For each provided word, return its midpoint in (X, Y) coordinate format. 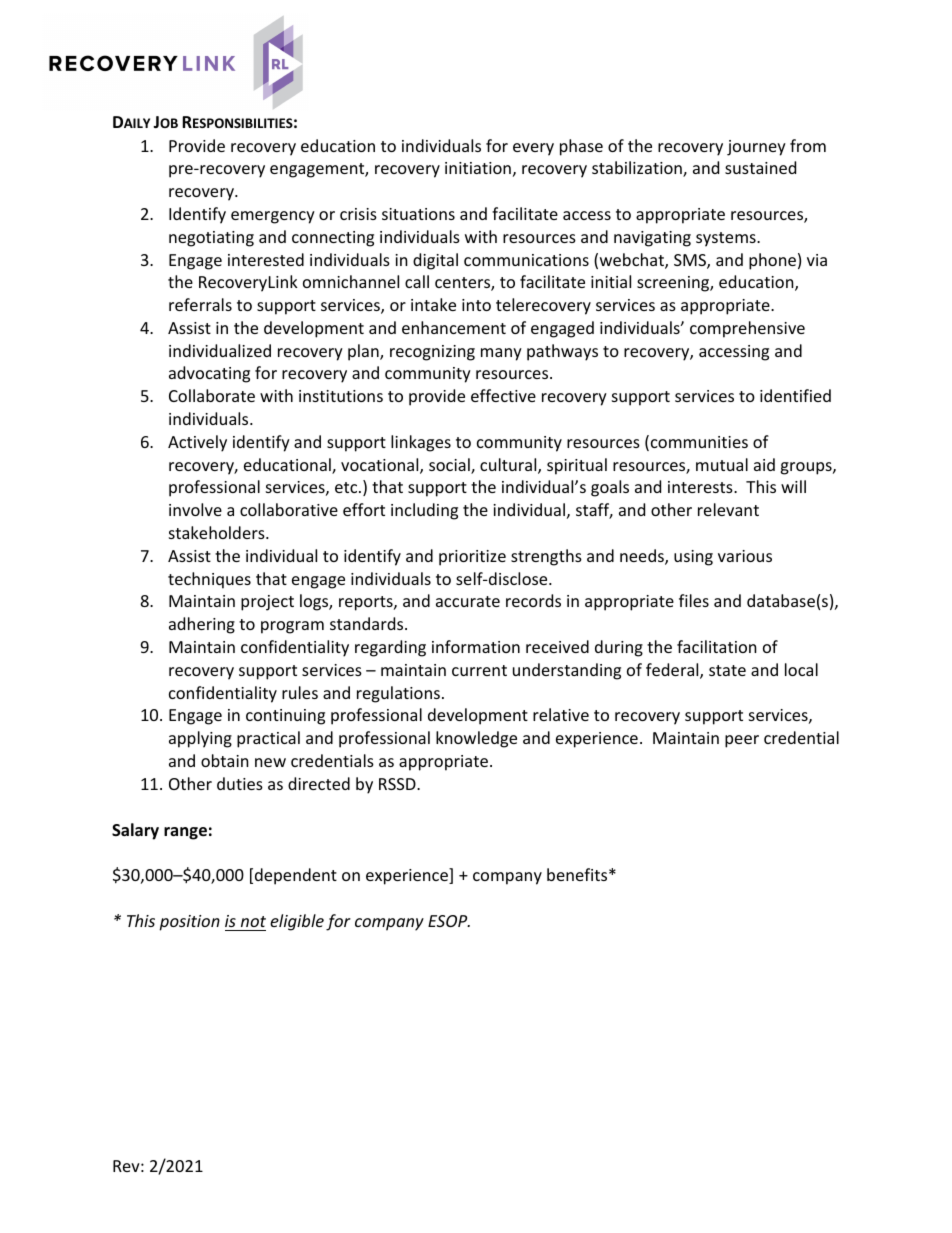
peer (742, 741)
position (189, 923)
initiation (478, 168)
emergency (273, 217)
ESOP (449, 921)
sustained (760, 167)
